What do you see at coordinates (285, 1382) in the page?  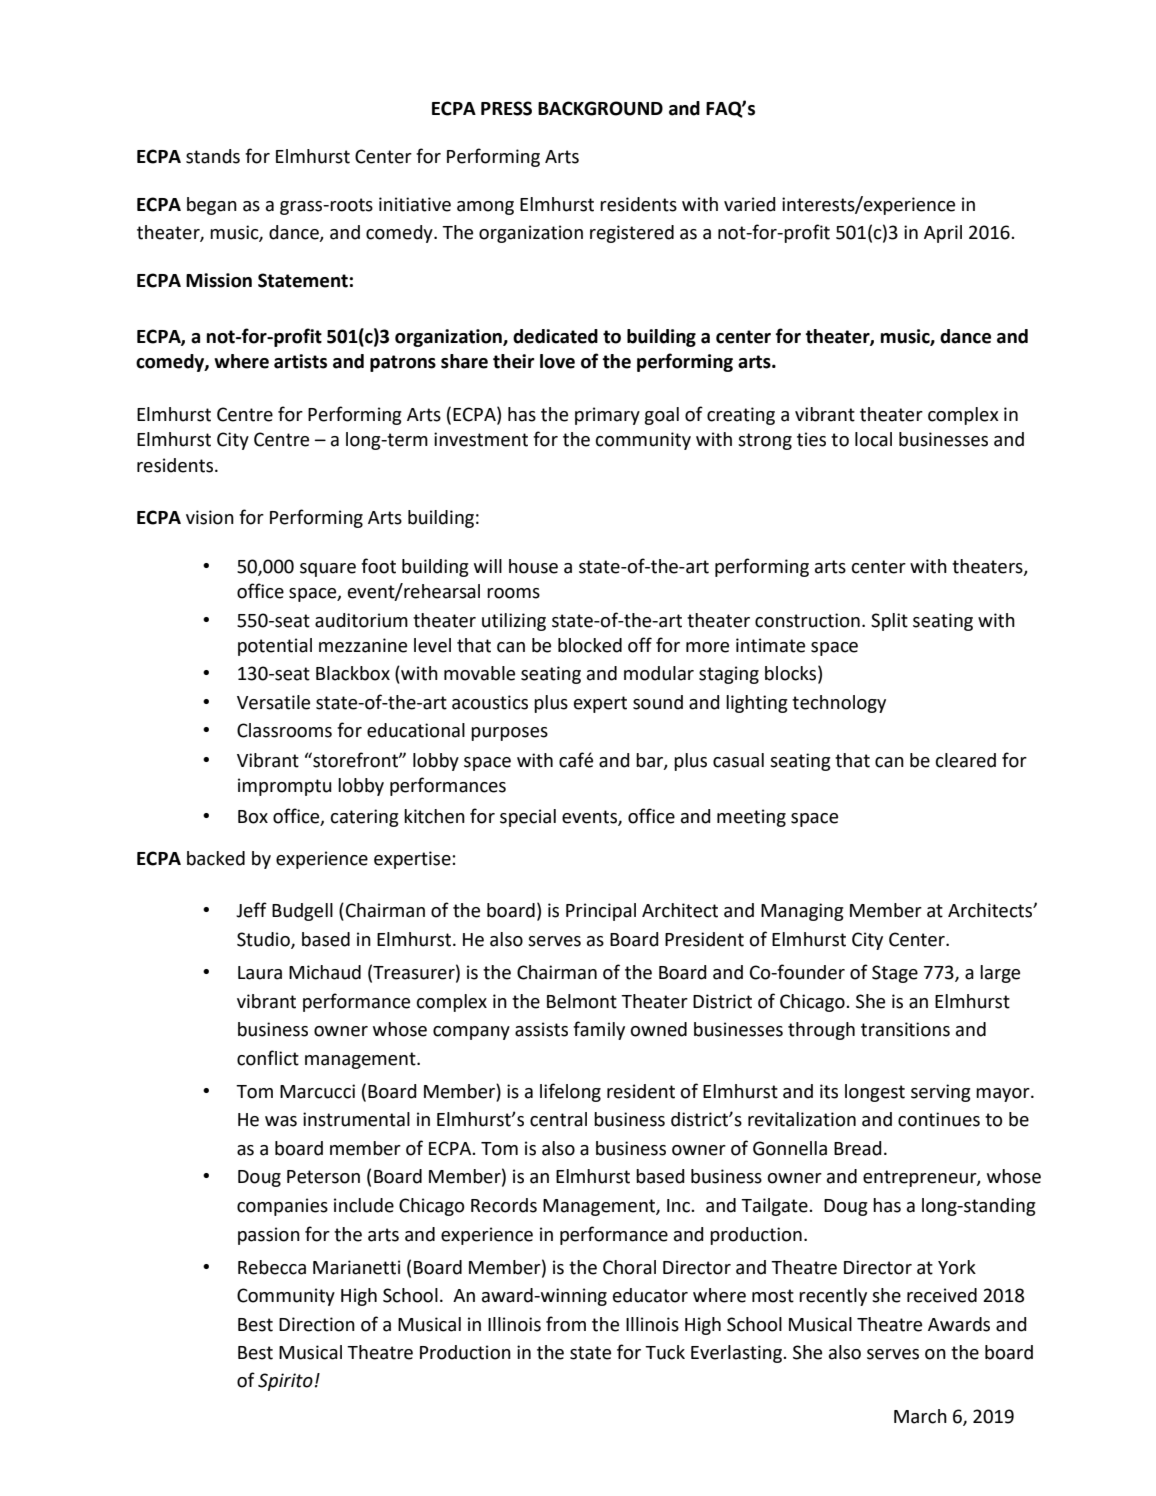 I see `Spirito` at bounding box center [285, 1382].
